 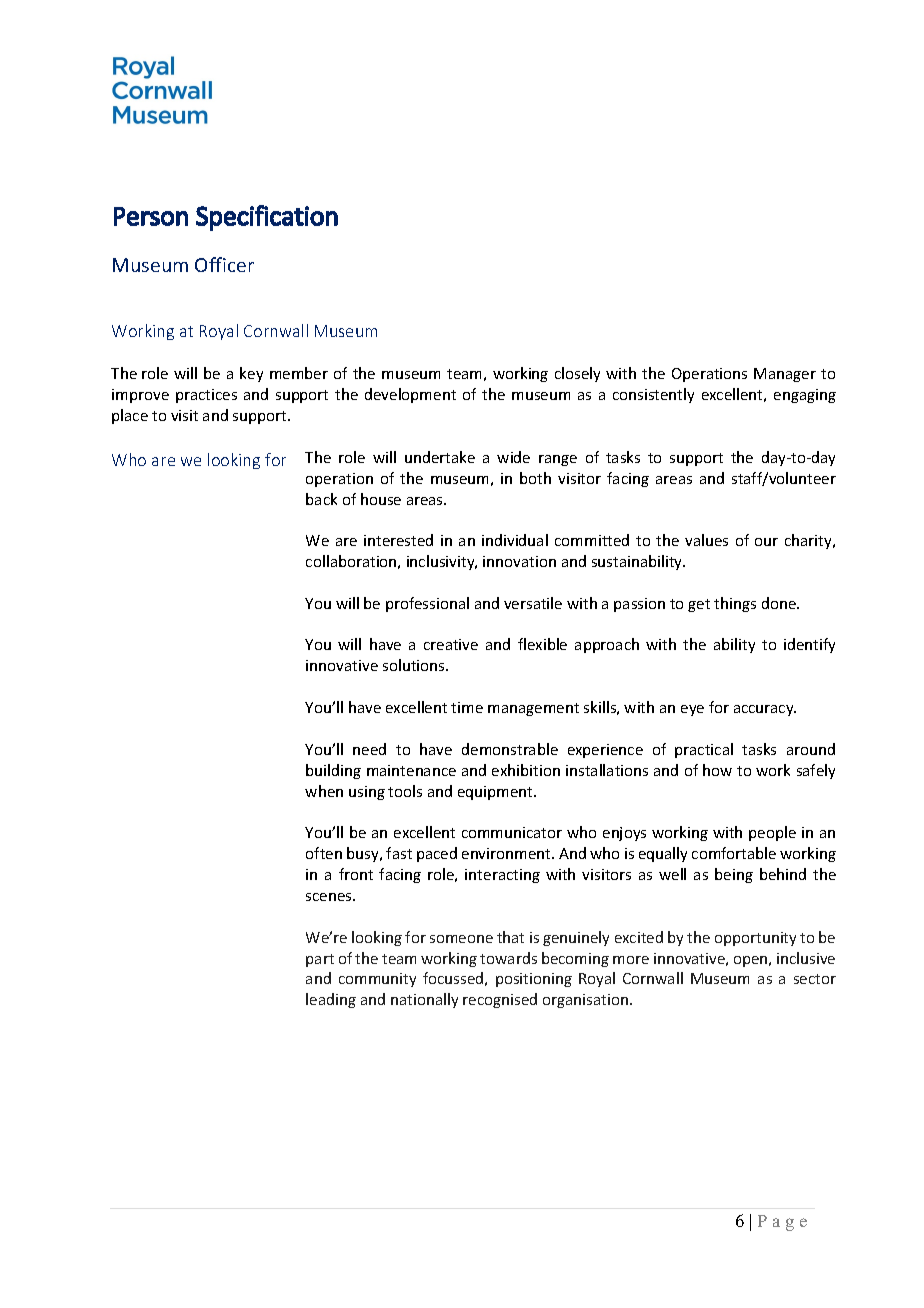 What do you see at coordinates (331, 1000) in the screenshot?
I see `leading` at bounding box center [331, 1000].
